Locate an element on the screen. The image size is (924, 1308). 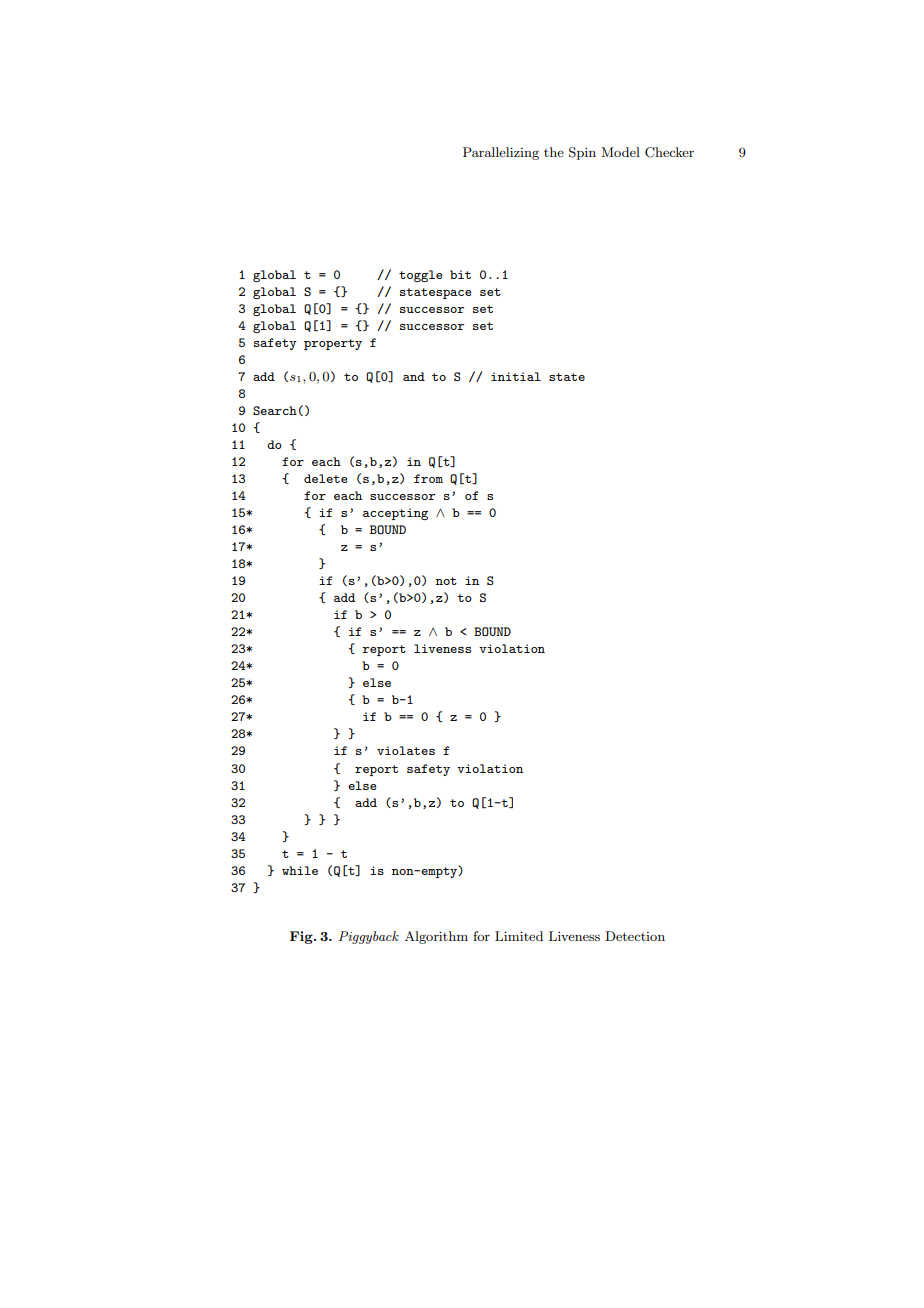
the is located at coordinates (554, 152).
